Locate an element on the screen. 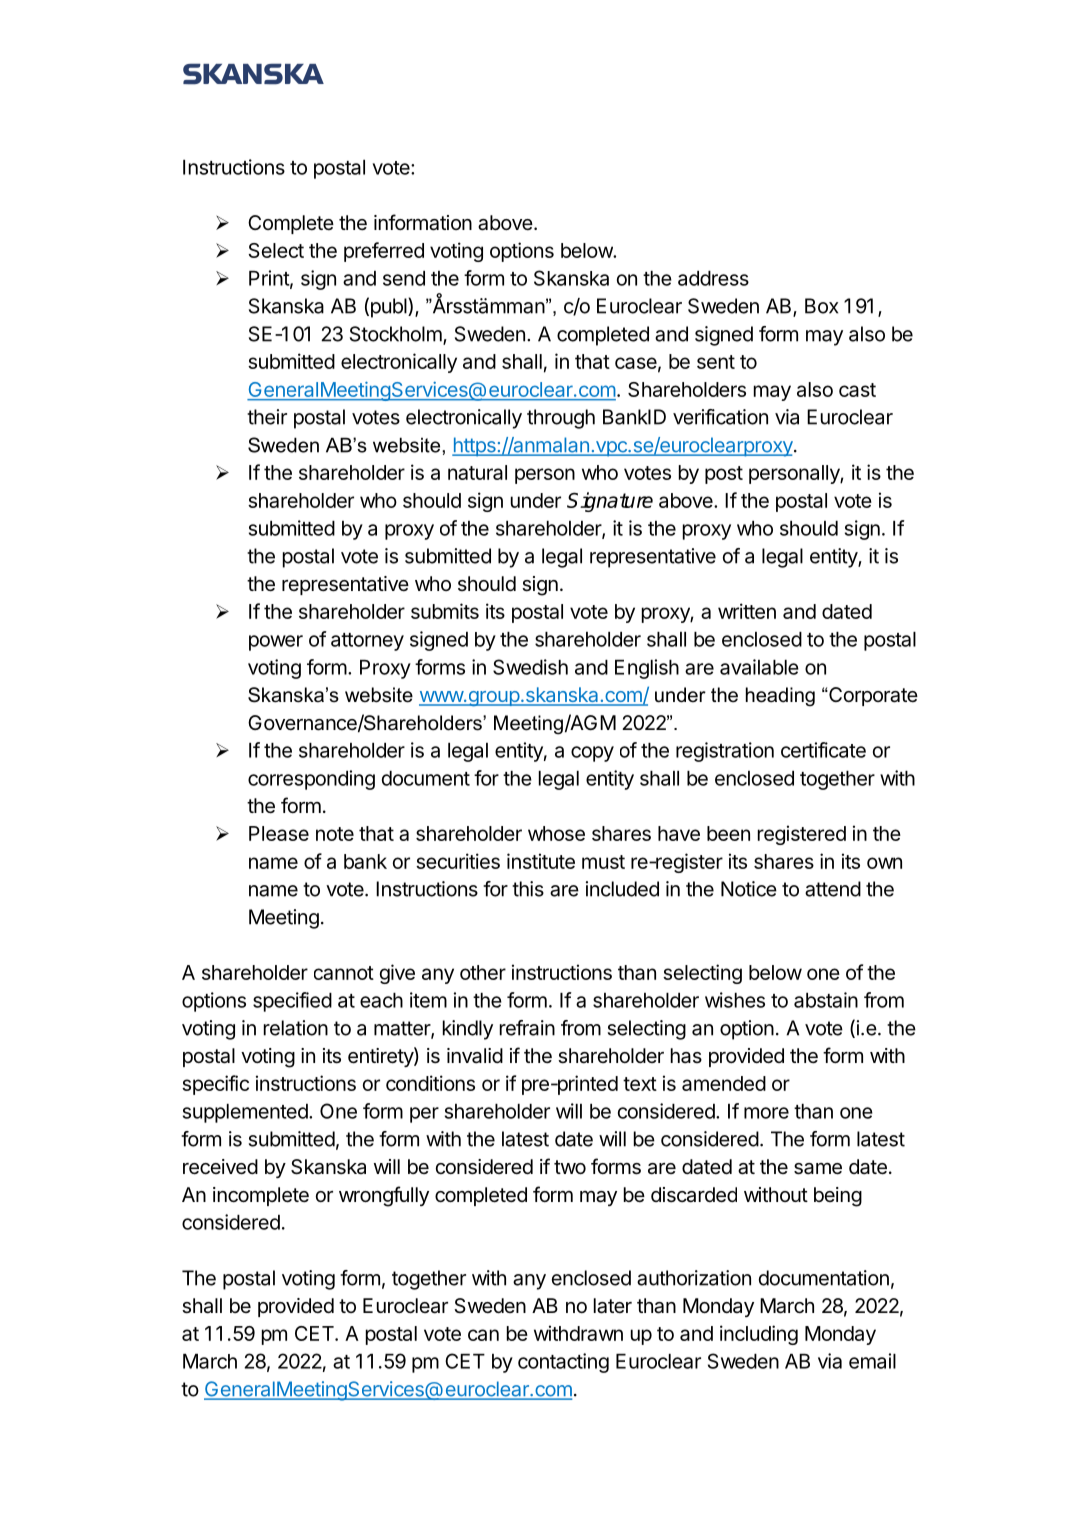 The height and width of the screenshot is (1540, 1089). more is located at coordinates (766, 1113).
